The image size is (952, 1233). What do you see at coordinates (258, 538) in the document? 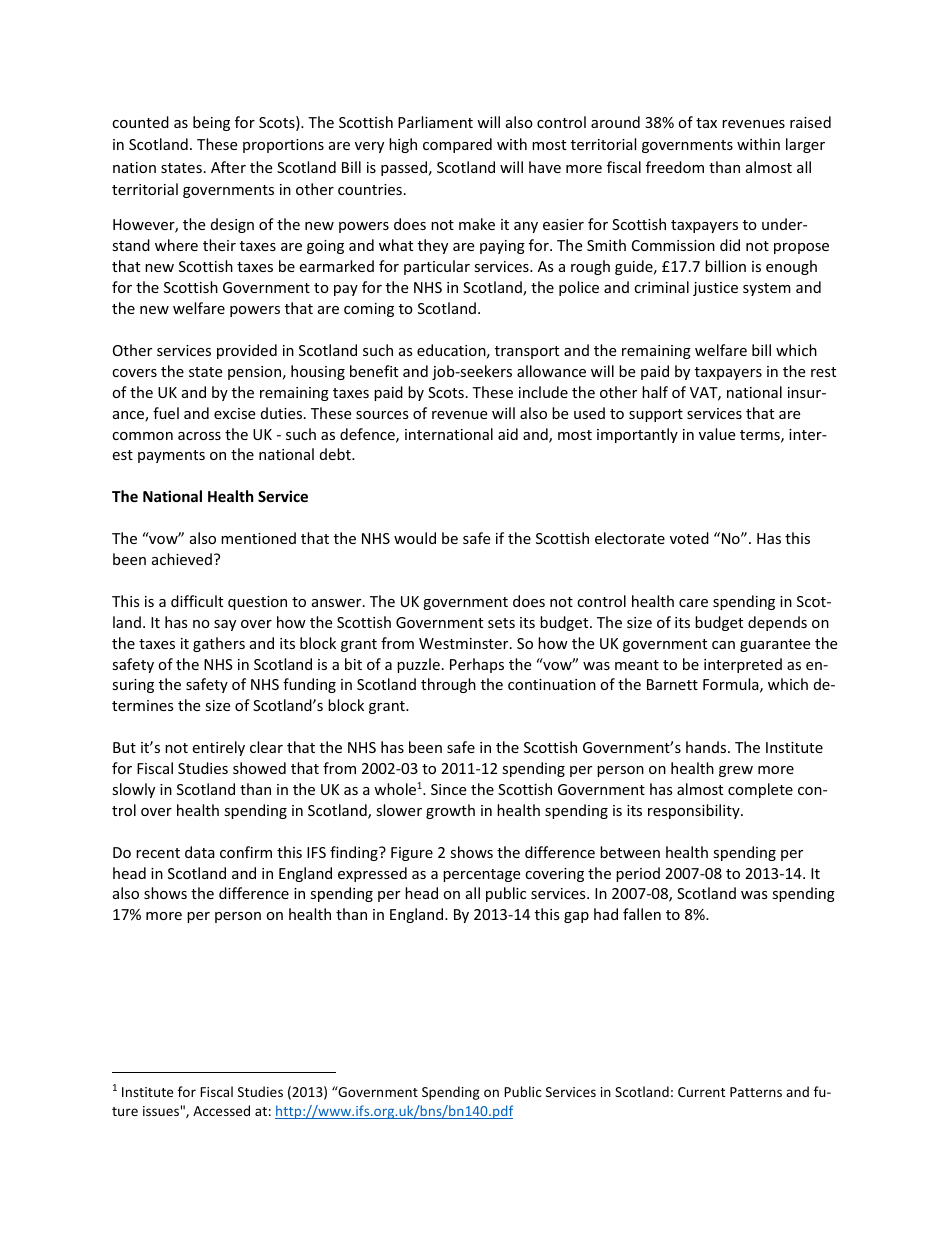
I see `mentioned` at bounding box center [258, 538].
